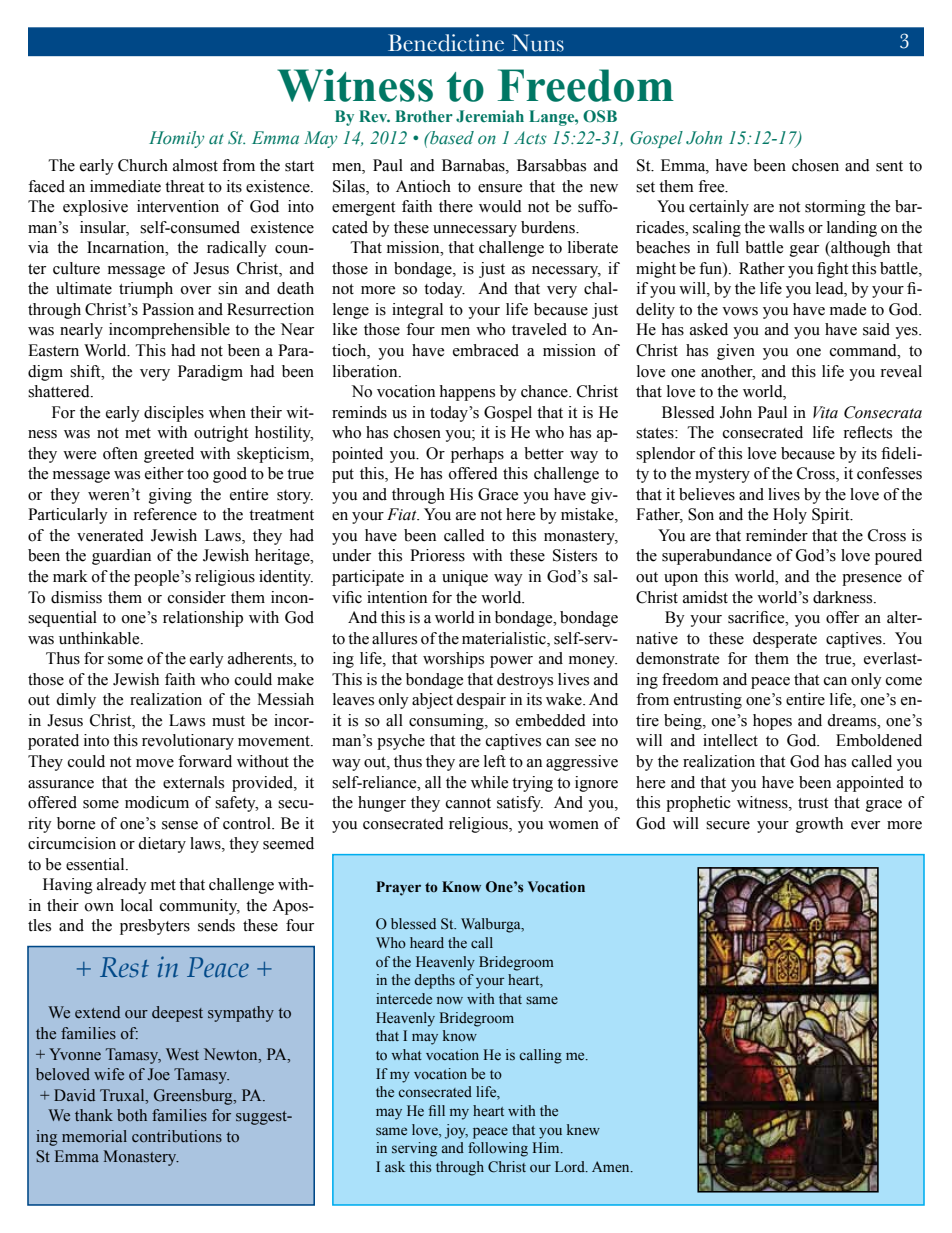 This page has width=952, height=1233. Describe the element at coordinates (122, 886) in the page. I see `already` at that location.
